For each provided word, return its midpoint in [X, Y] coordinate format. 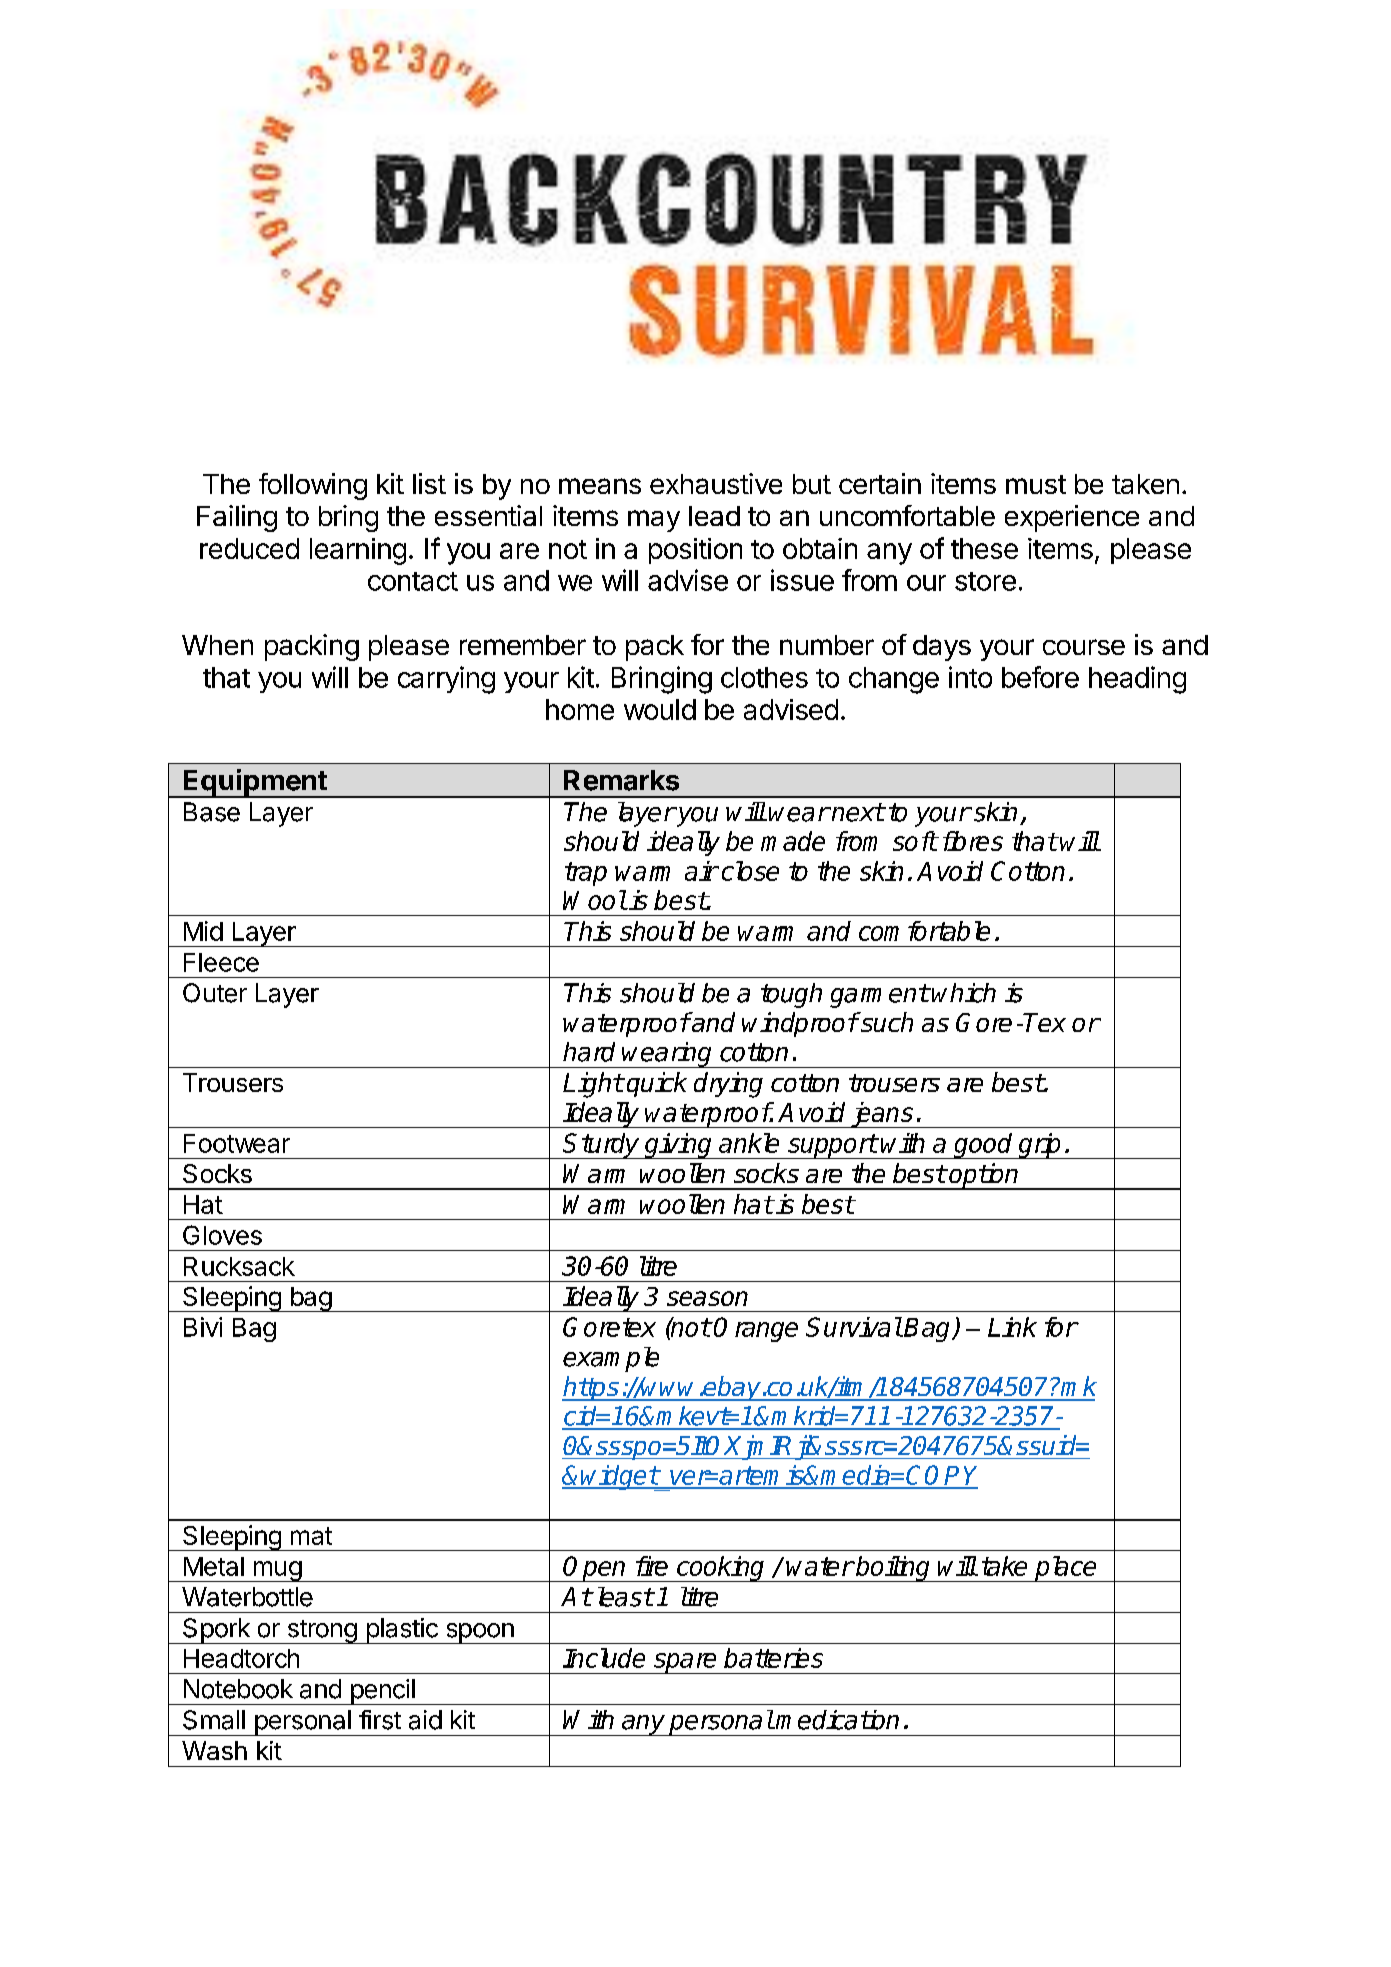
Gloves [222, 1235]
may [654, 521]
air [701, 871]
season [707, 1298]
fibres [973, 841]
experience [1072, 518]
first [380, 1720]
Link [1012, 1327]
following [313, 486]
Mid [203, 931]
